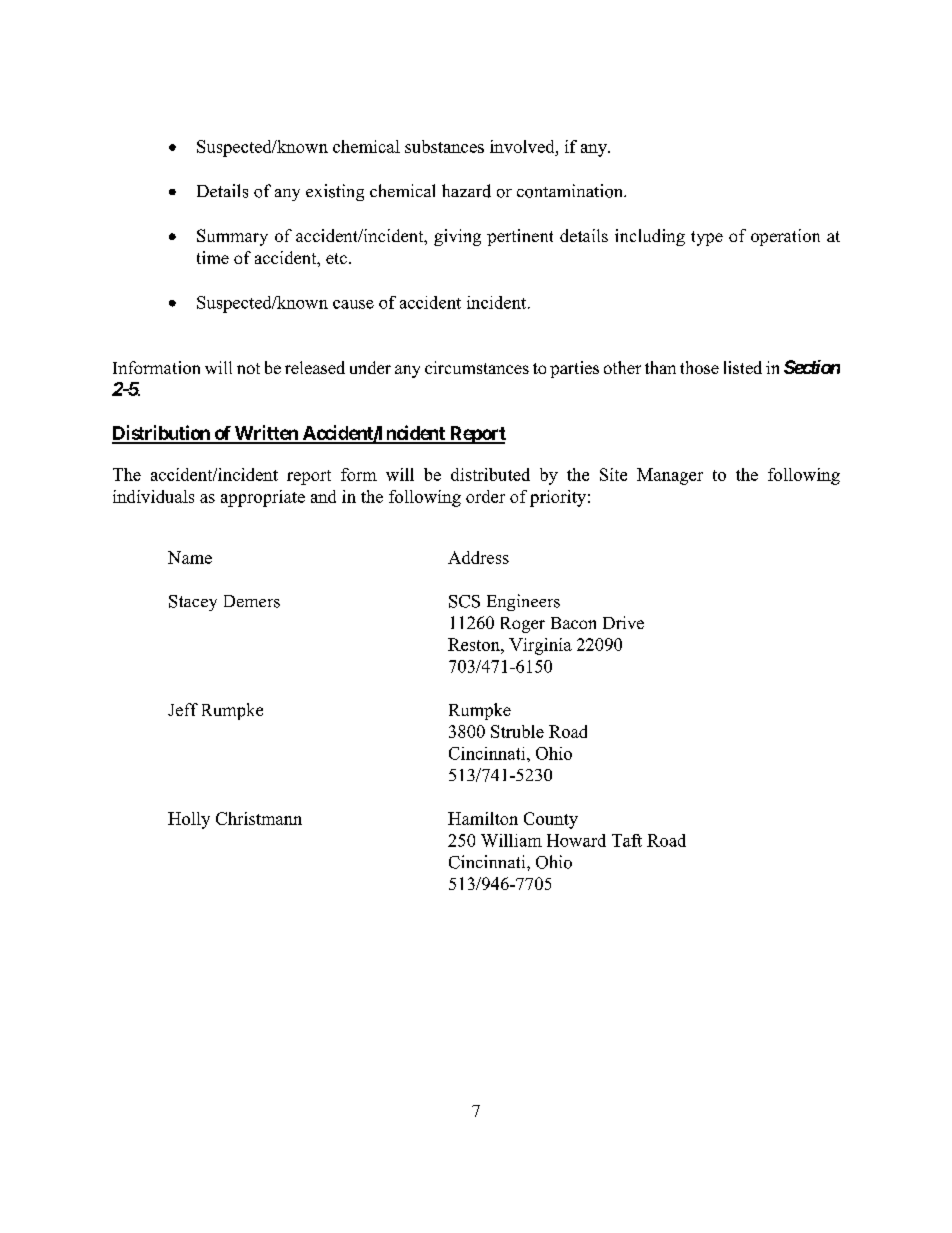 This screenshot has width=952, height=1233. Describe the element at coordinates (627, 840) in the screenshot. I see `Taft` at that location.
